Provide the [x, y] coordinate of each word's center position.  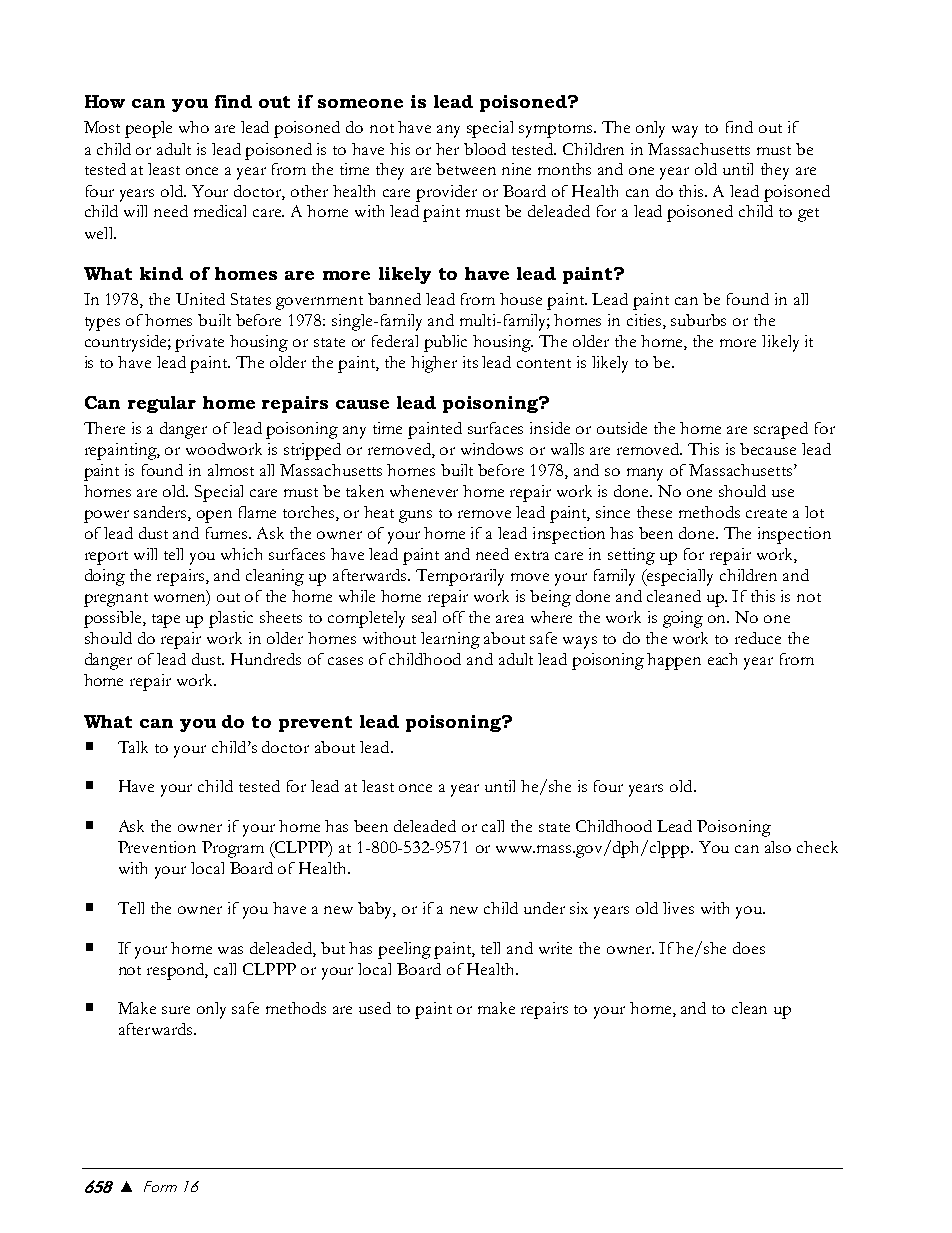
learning [450, 640]
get [808, 215]
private [199, 343]
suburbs [698, 320]
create [766, 513]
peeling [404, 950]
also [778, 847]
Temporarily [460, 577]
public [445, 343]
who [194, 127]
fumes [228, 533]
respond [177, 971]
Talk [133, 747]
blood [485, 149]
